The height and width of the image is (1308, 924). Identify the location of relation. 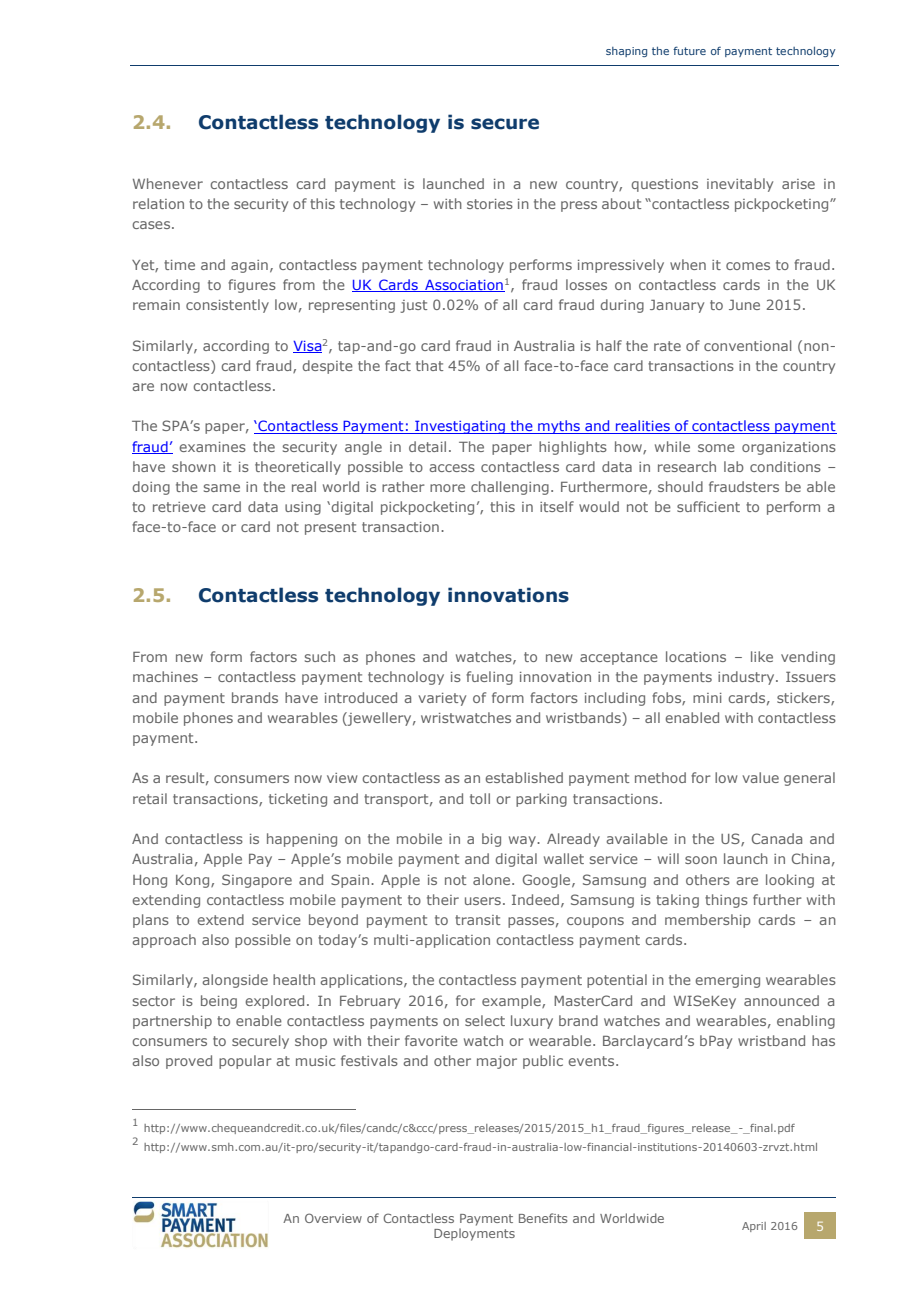
(158, 203).
